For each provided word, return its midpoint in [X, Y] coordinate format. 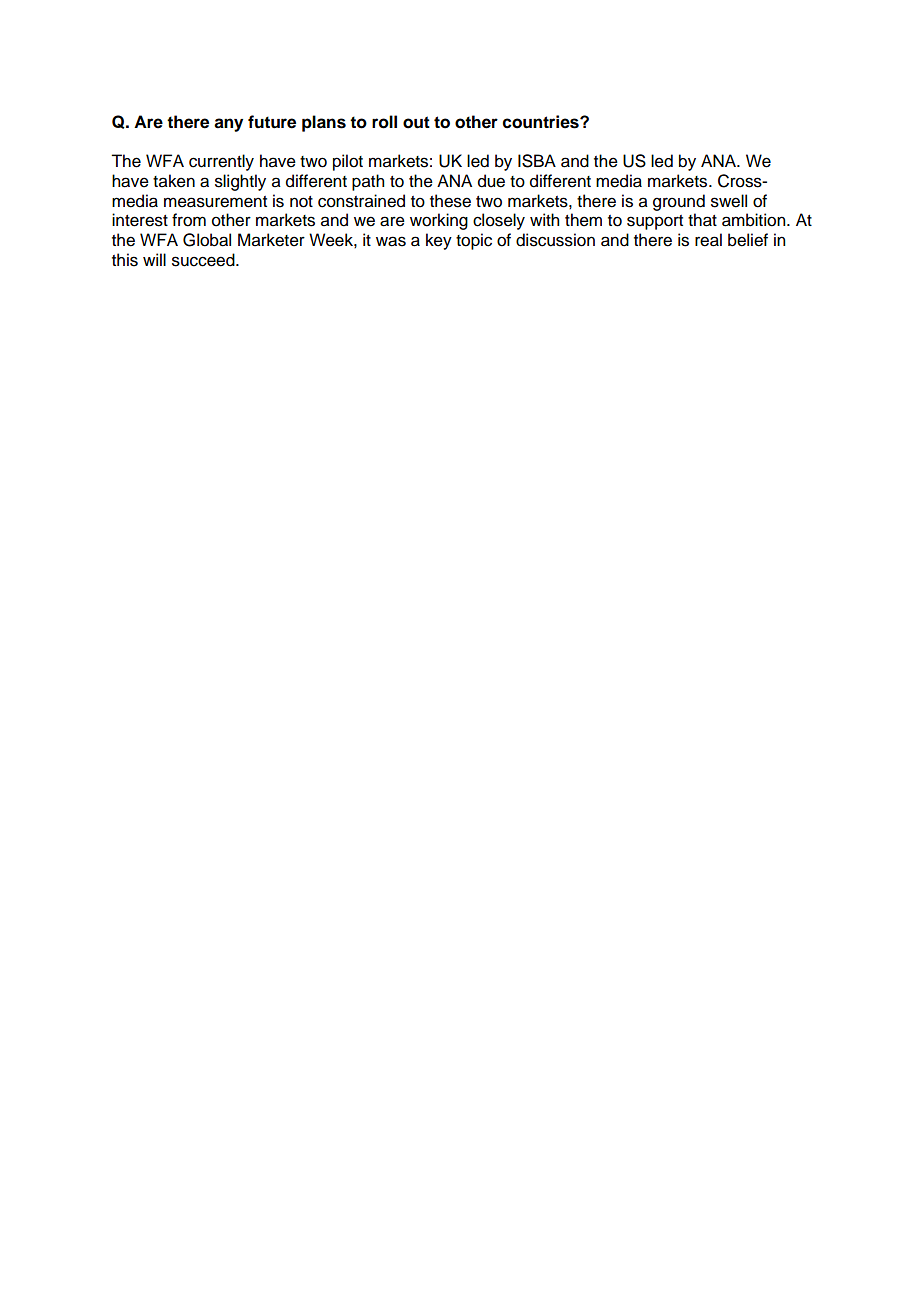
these [450, 201]
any [228, 125]
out [416, 122]
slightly [240, 182]
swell [729, 201]
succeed [204, 260]
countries [542, 122]
